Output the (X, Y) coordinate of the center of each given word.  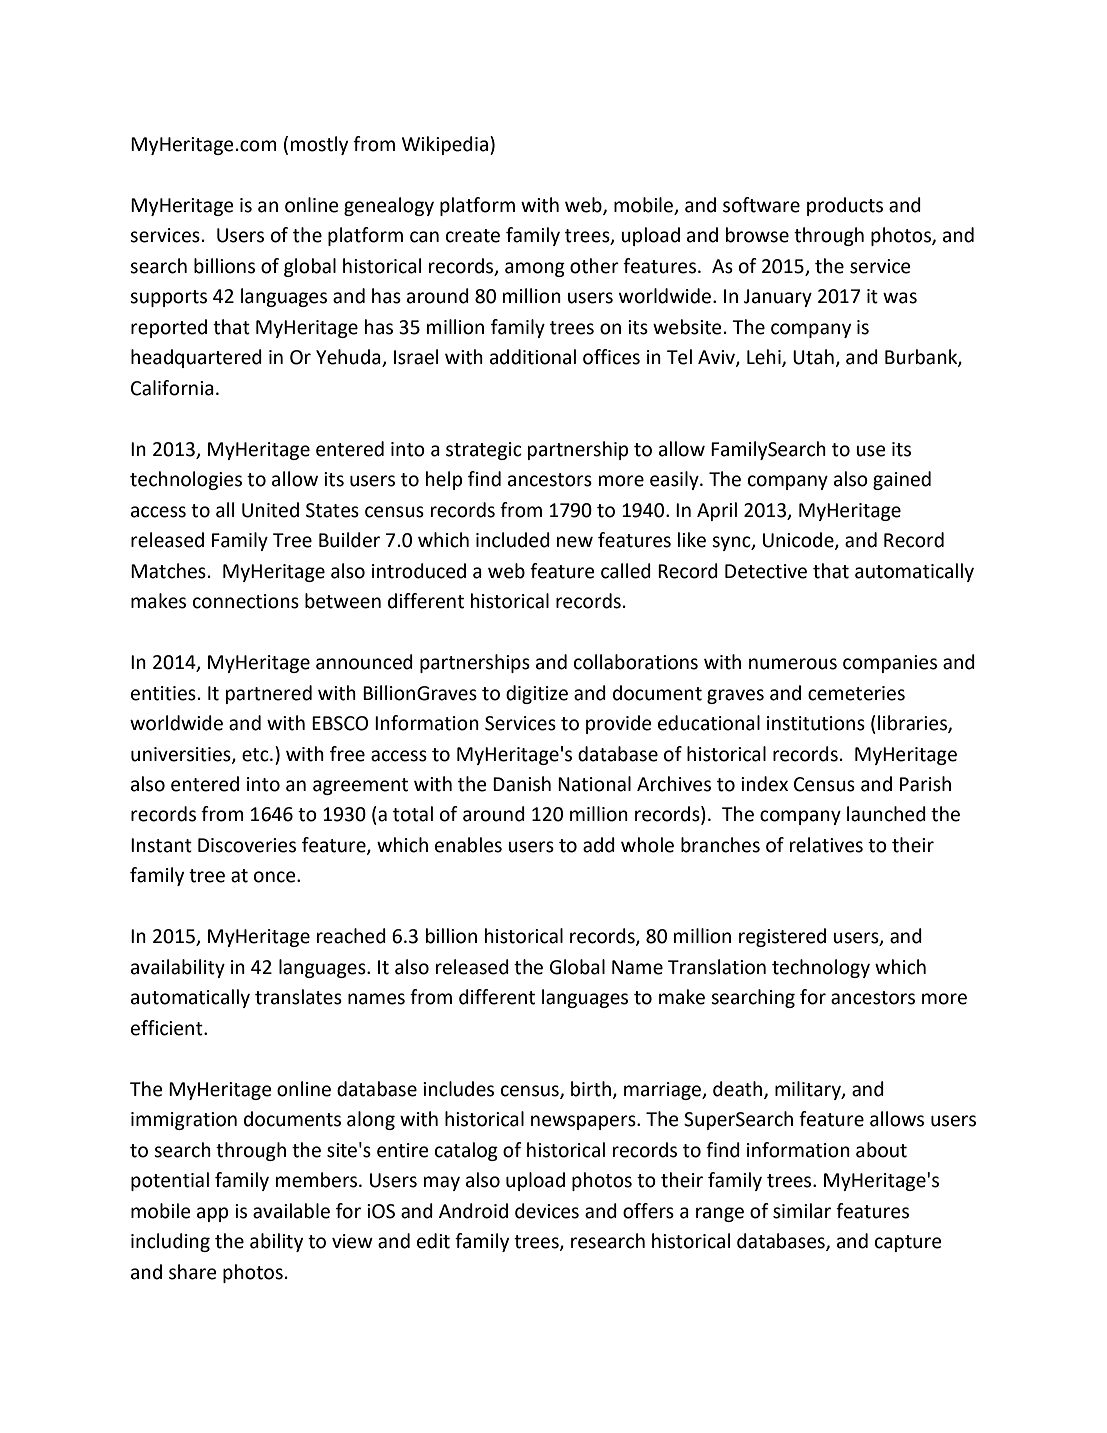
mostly (319, 145)
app (212, 1214)
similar (802, 1211)
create (473, 236)
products (845, 206)
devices (547, 1211)
